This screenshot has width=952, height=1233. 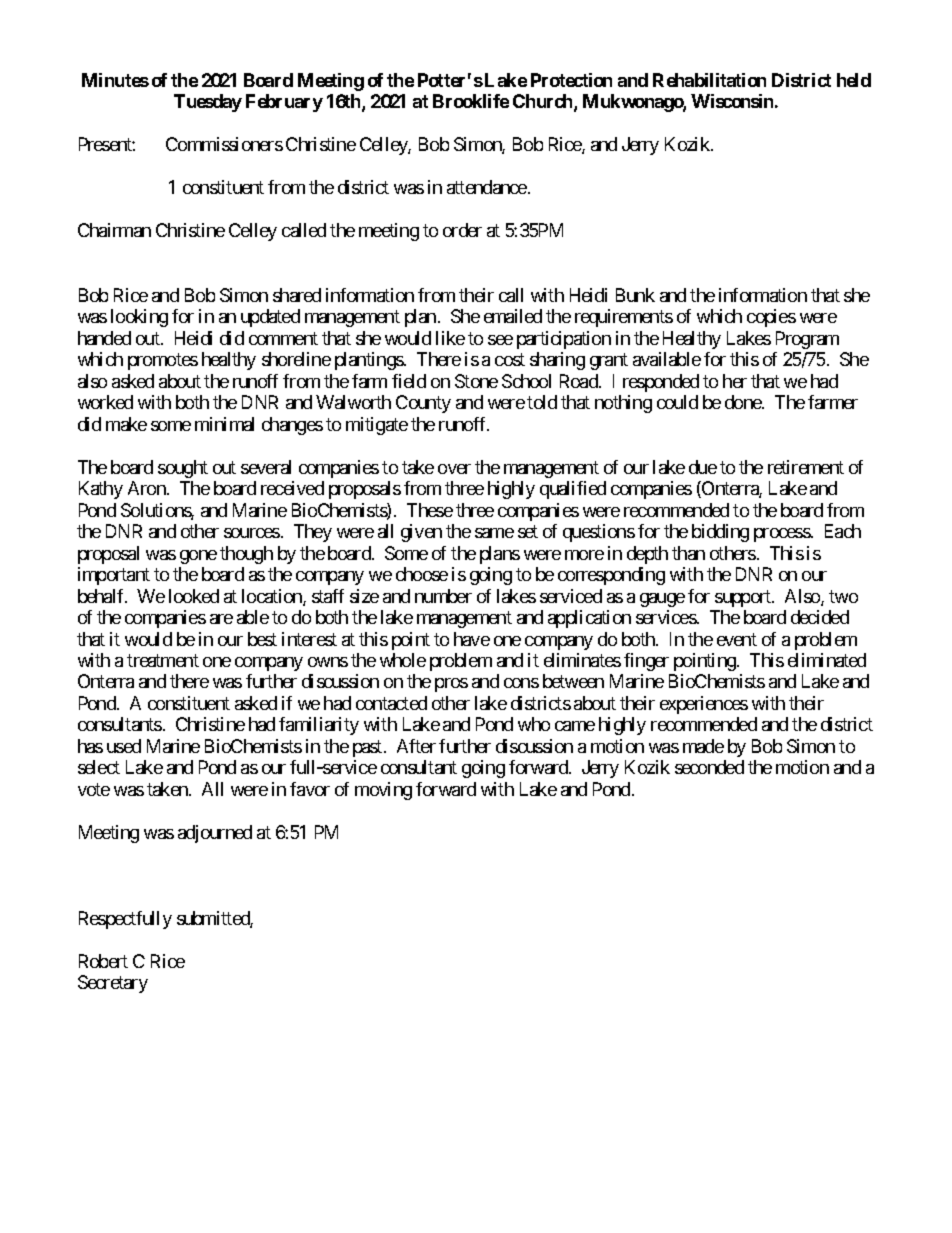 I want to click on Tuesday, so click(x=208, y=103).
